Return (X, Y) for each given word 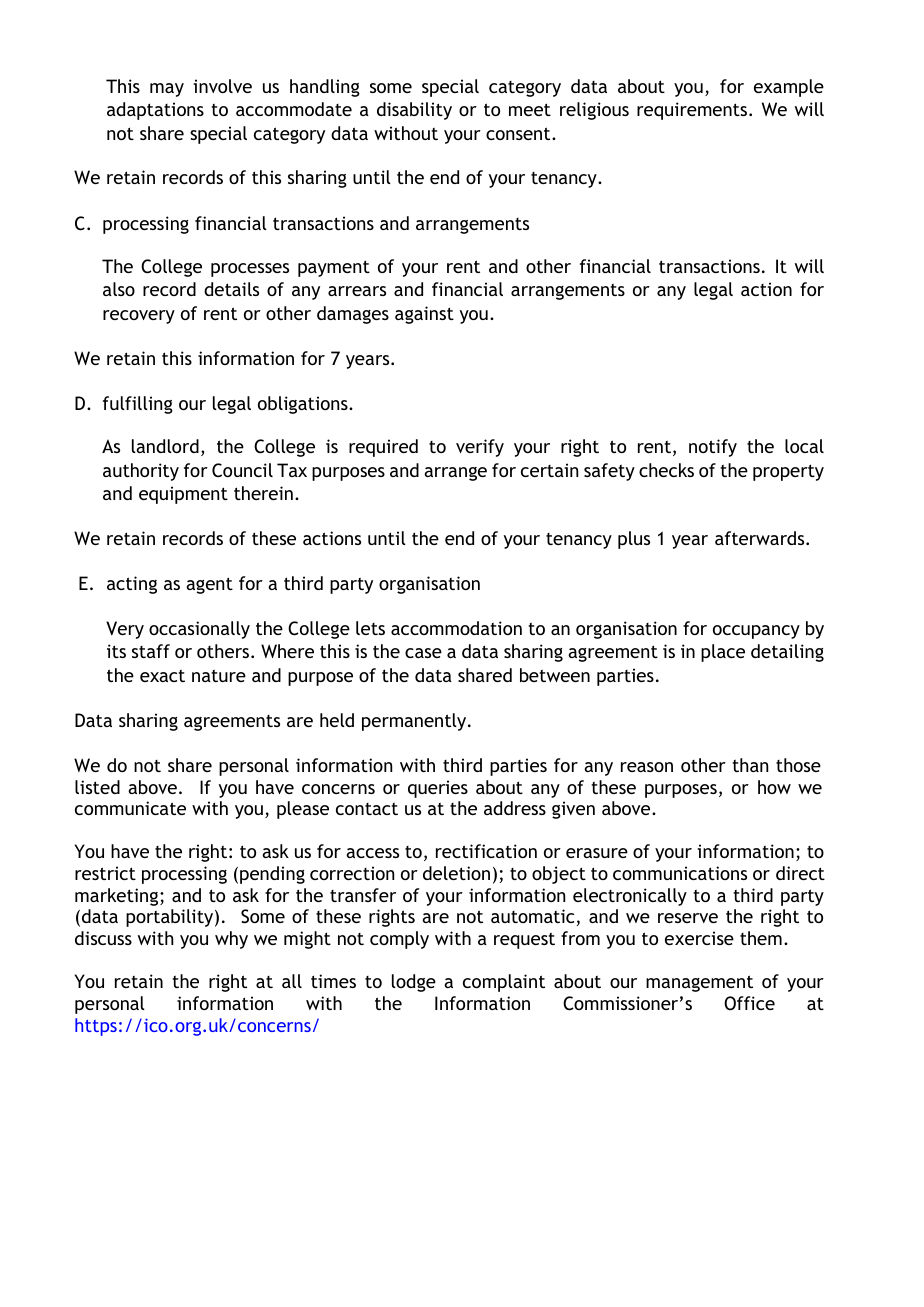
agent (209, 585)
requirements (693, 111)
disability (414, 111)
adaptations (155, 111)
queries (438, 789)
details (231, 289)
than (750, 765)
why (231, 940)
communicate (130, 808)
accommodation (456, 628)
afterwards (761, 538)
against (424, 315)
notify (713, 448)
